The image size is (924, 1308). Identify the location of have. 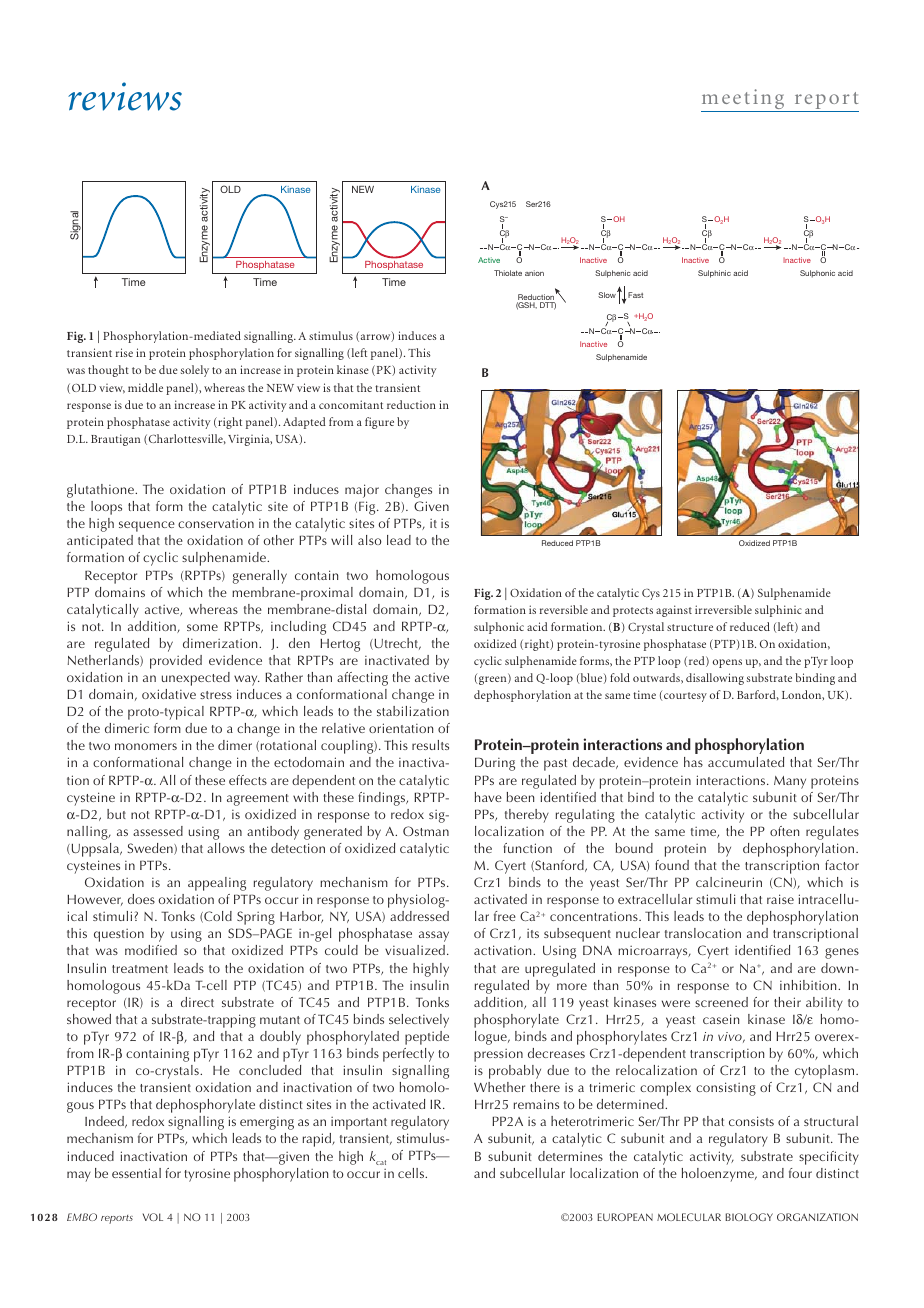
(488, 797).
